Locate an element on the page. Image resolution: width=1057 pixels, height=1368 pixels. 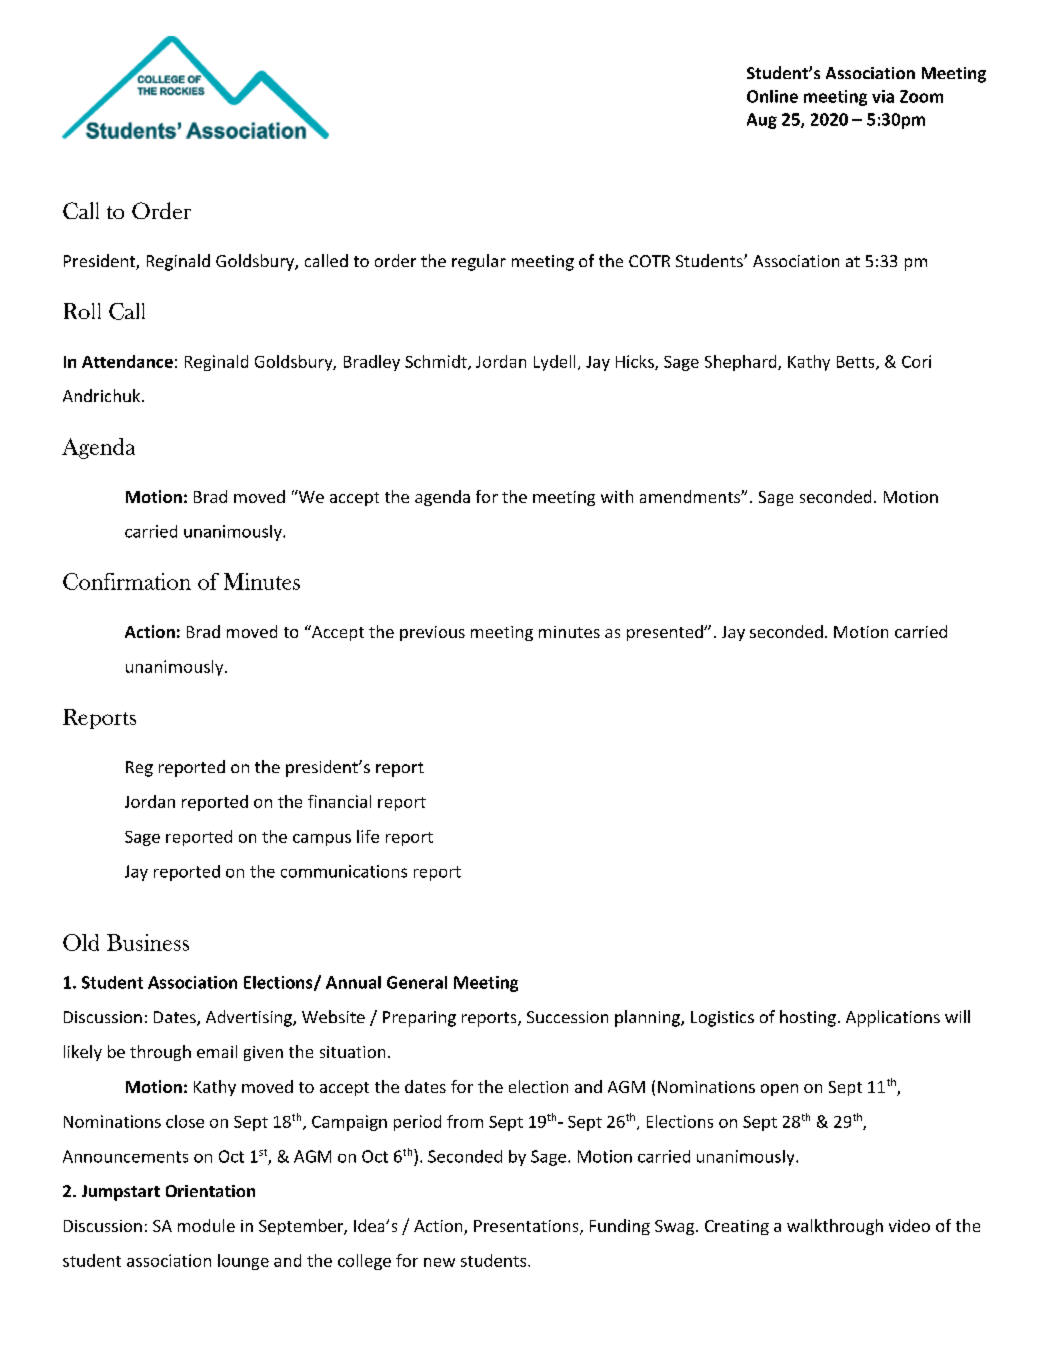
life is located at coordinates (368, 836).
